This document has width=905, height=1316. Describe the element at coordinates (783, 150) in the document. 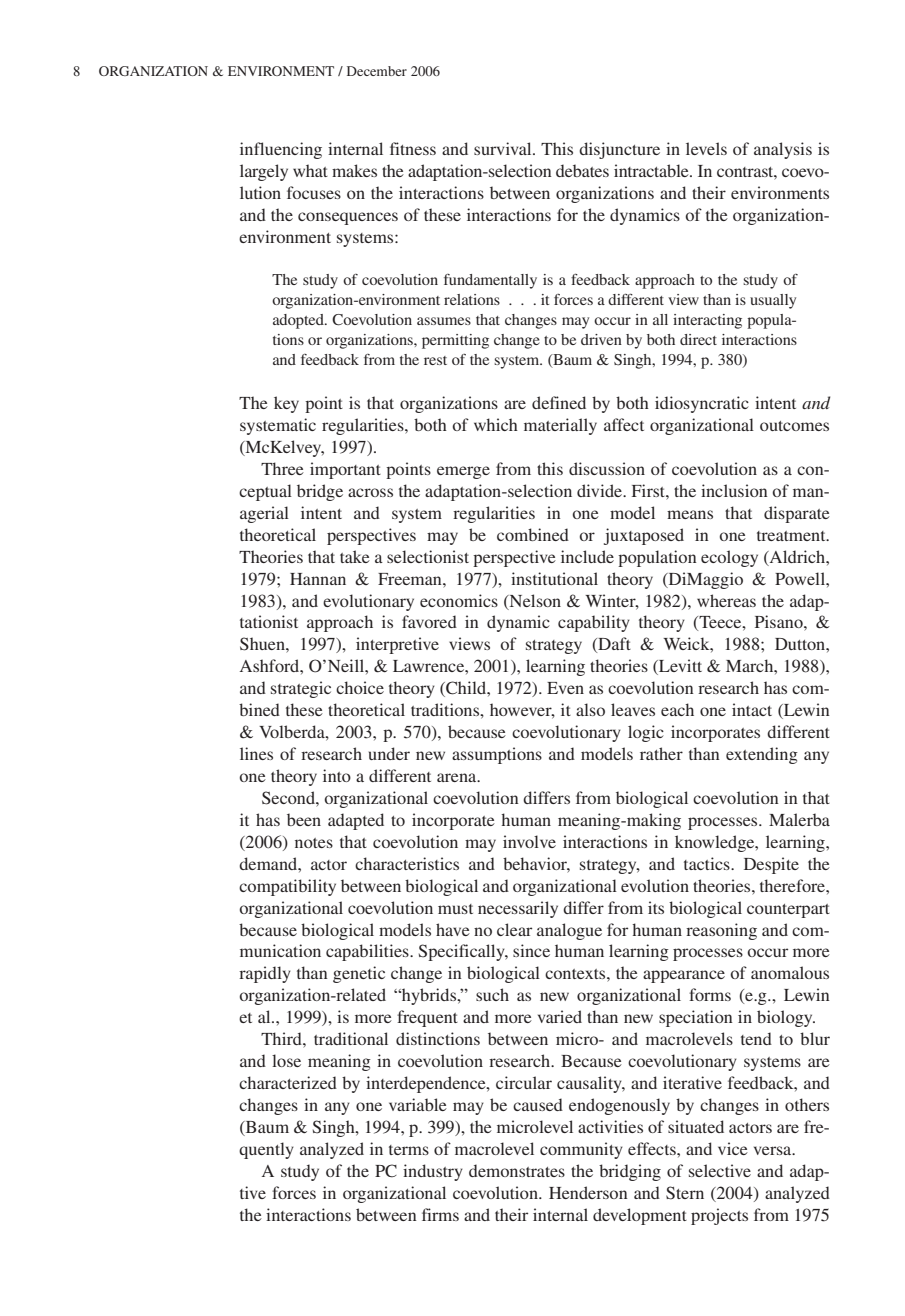

I see `analysis` at that location.
